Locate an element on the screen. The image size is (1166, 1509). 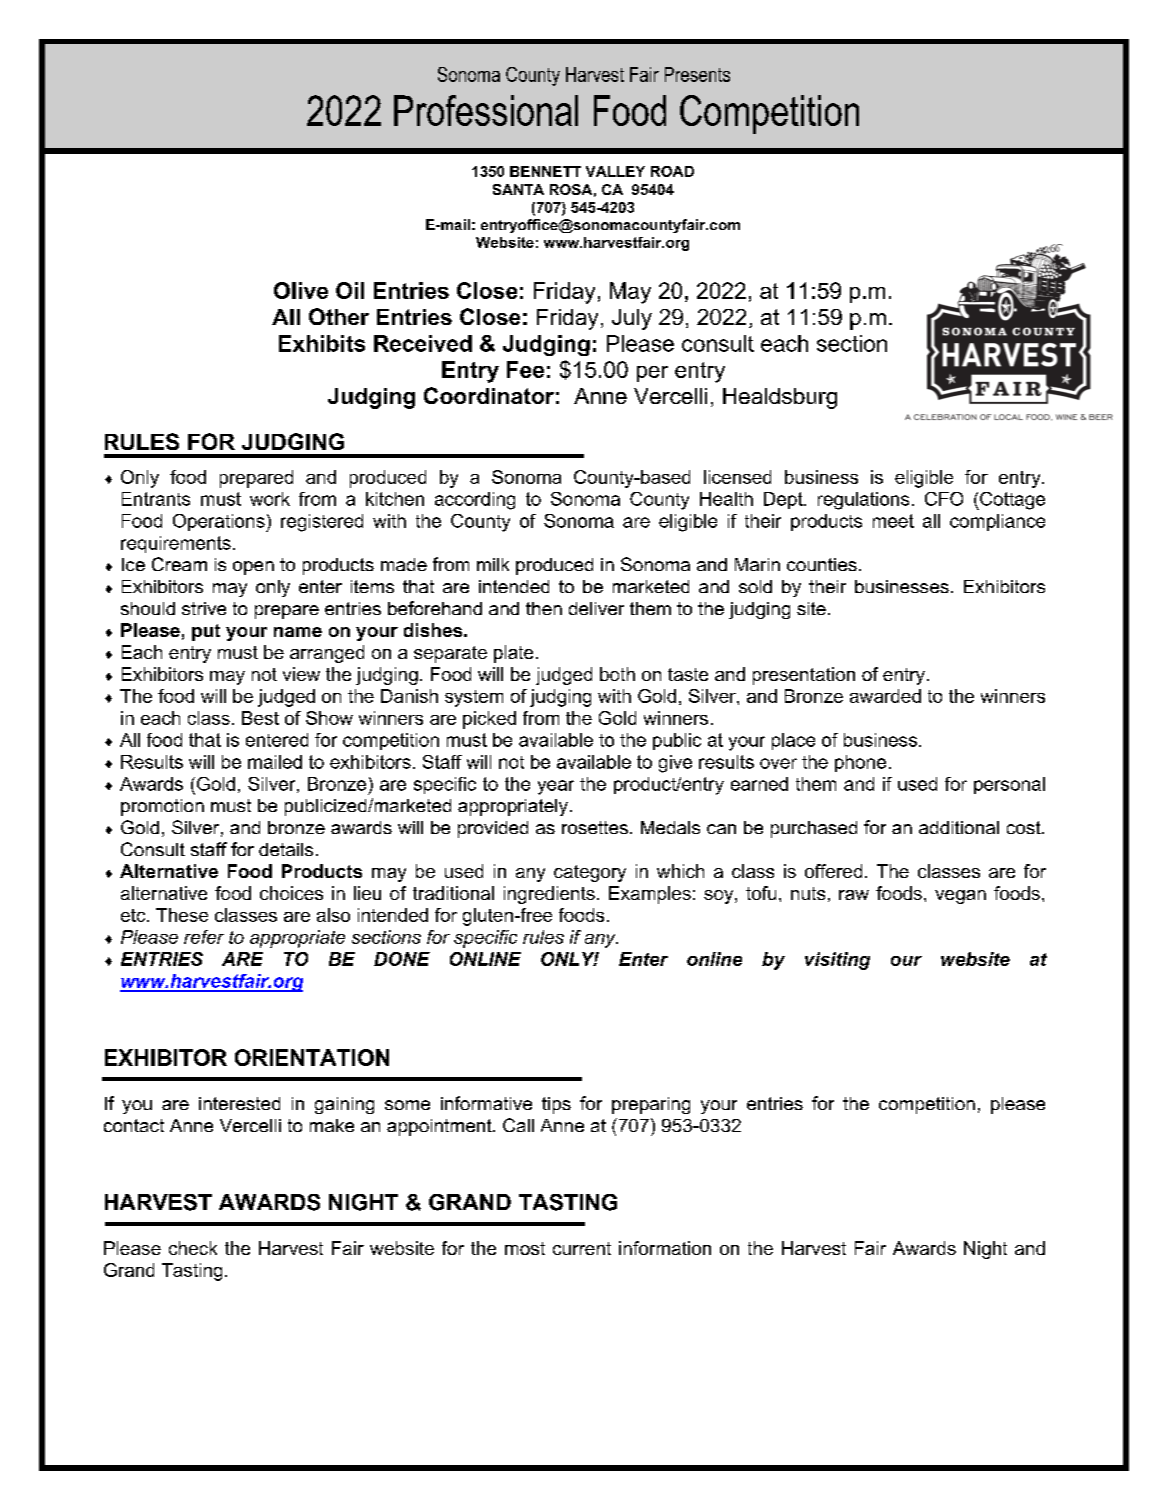
put is located at coordinates (206, 632).
